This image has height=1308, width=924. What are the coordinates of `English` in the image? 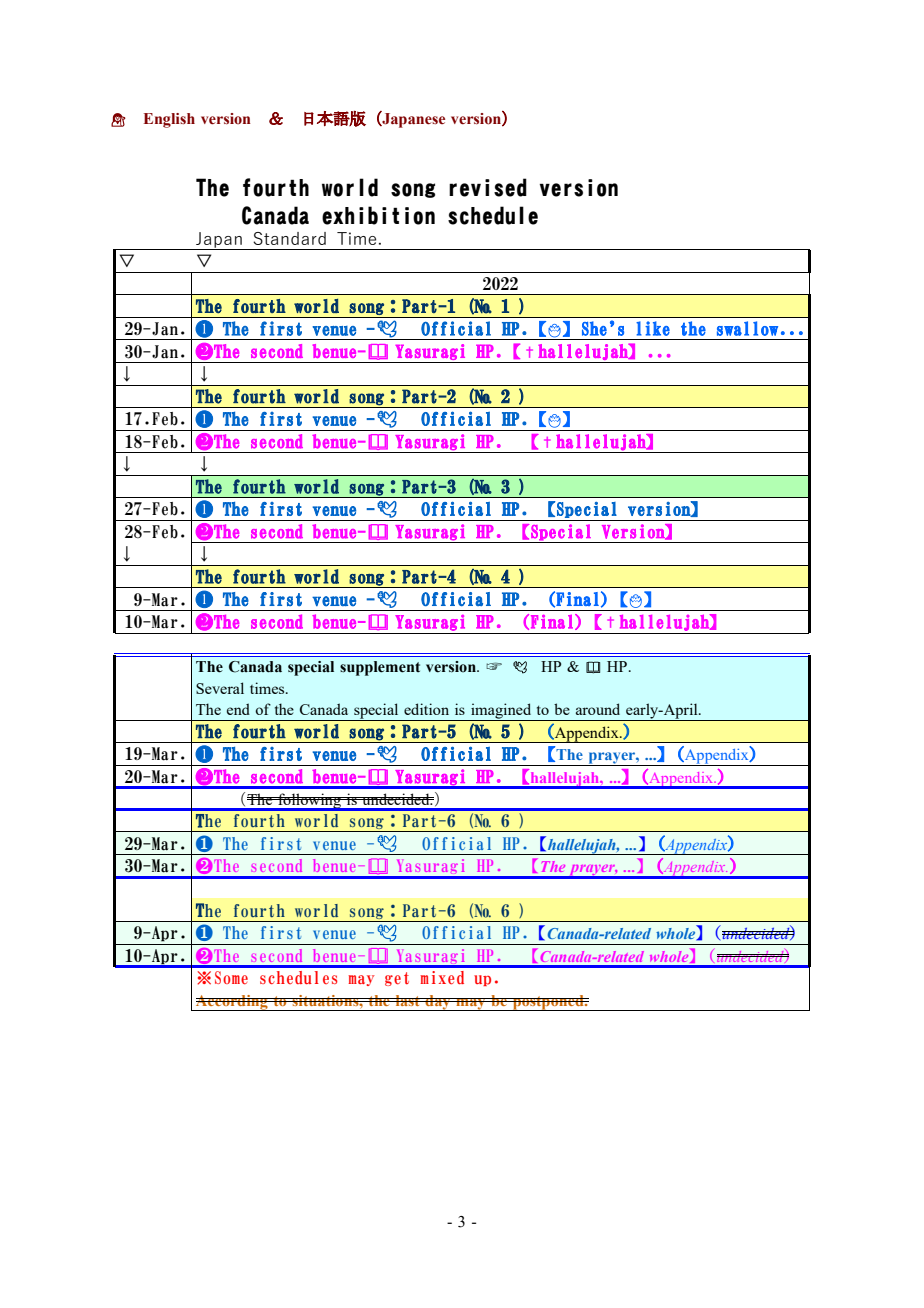 It's located at (169, 120).
